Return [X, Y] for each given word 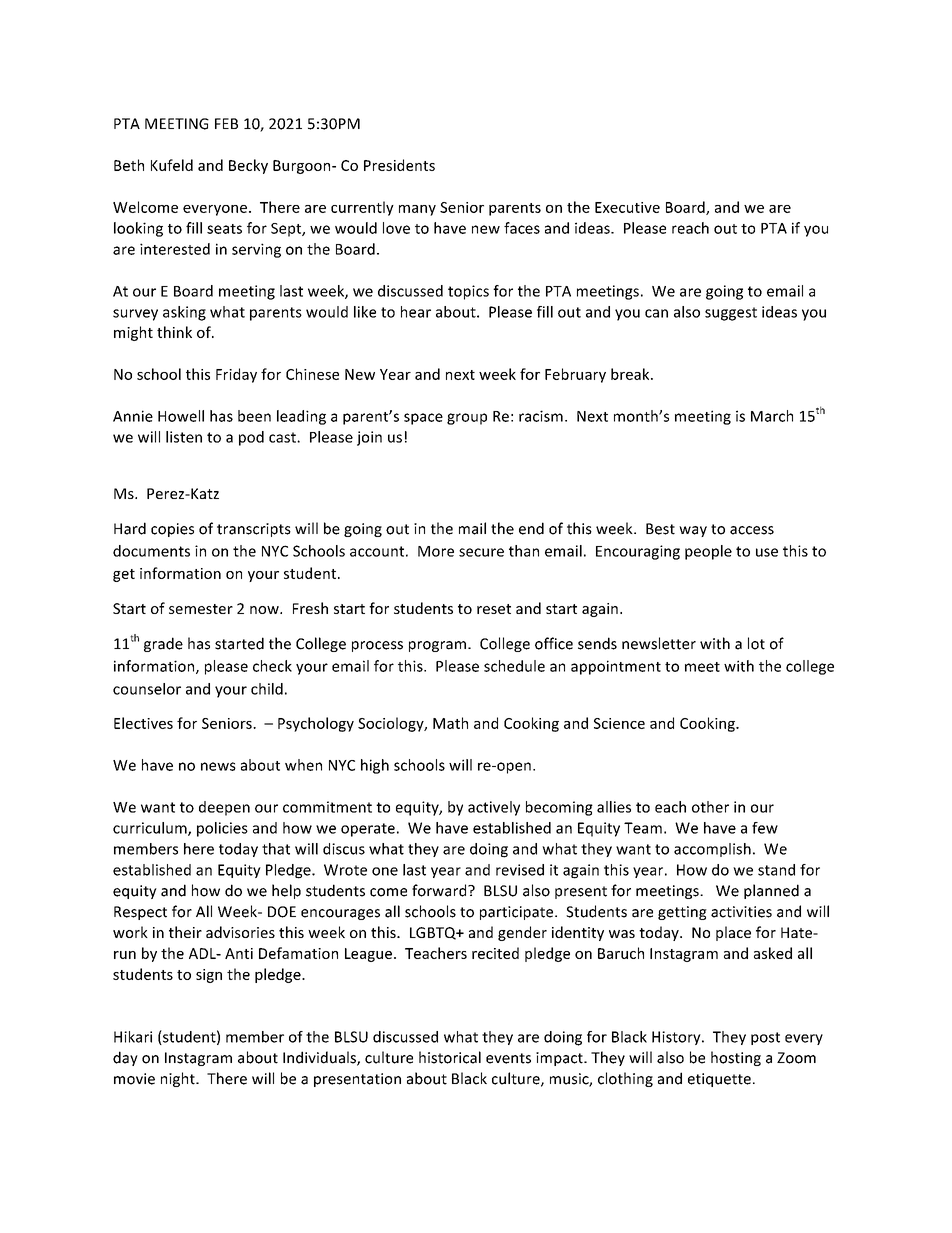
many [417, 210]
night [179, 1079]
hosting [736, 1058]
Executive [627, 207]
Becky [248, 166]
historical [450, 1057]
